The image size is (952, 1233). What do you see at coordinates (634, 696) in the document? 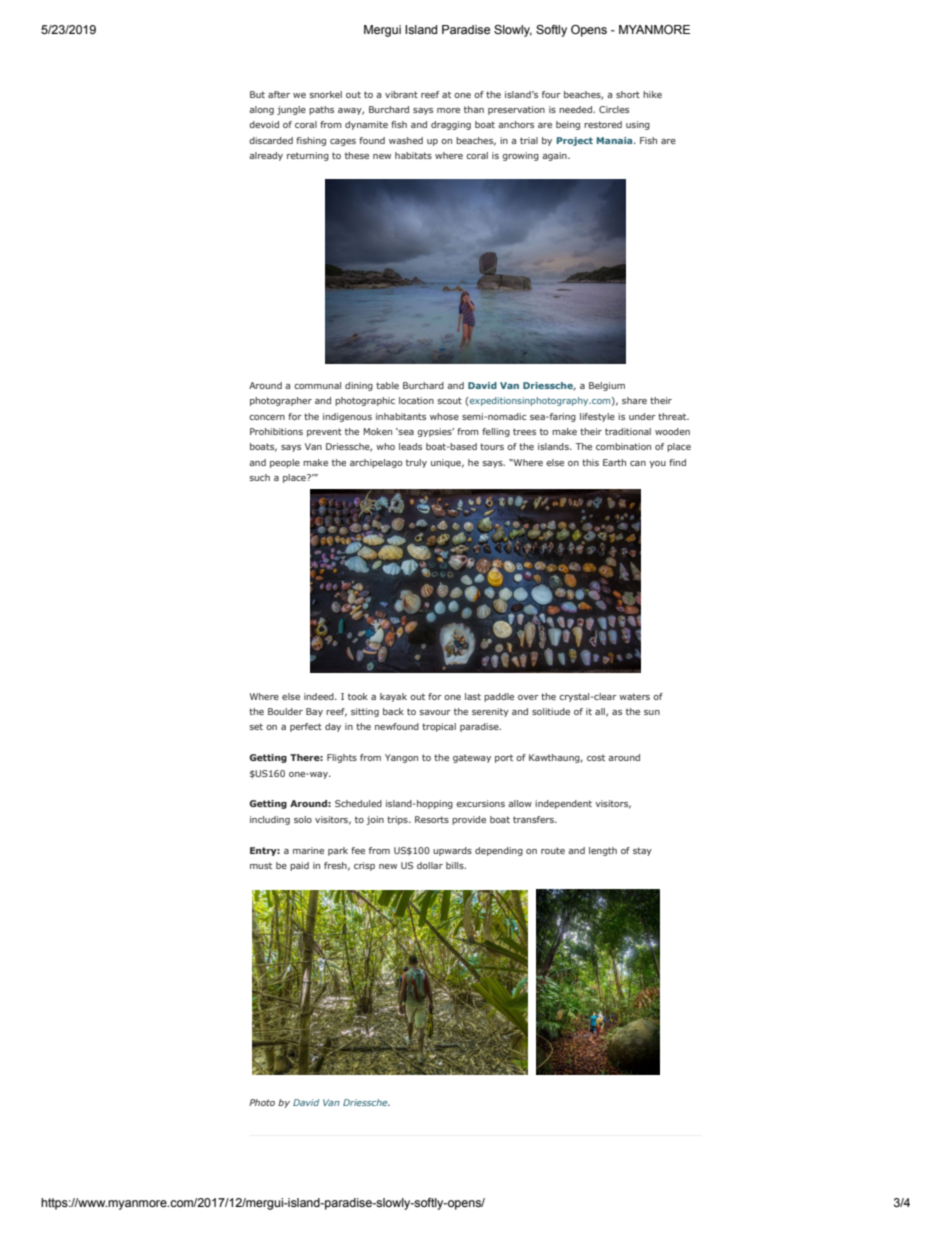
I see `waters` at bounding box center [634, 696].
